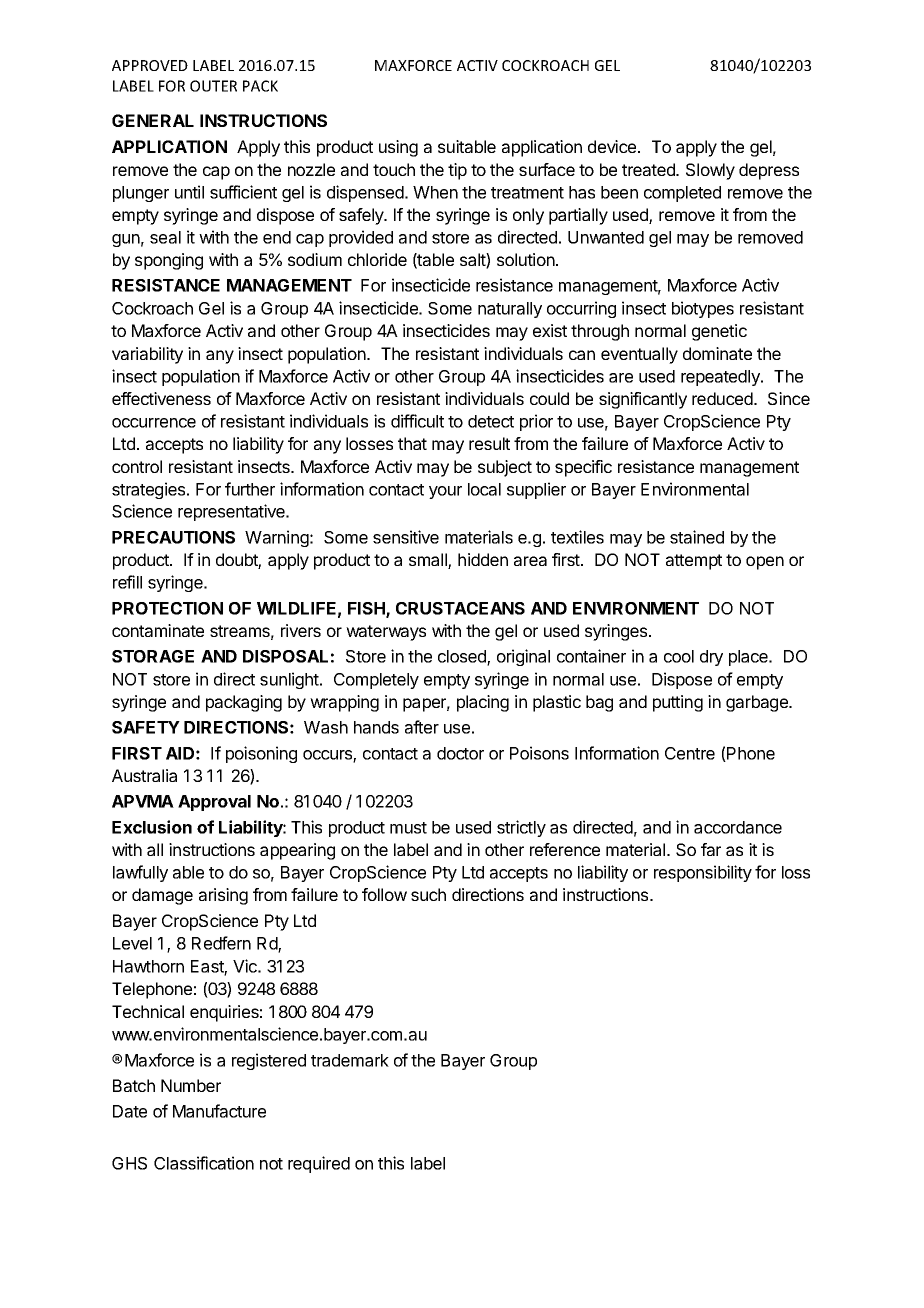  Describe the element at coordinates (219, 1111) in the screenshot. I see `Manufacture` at that location.
